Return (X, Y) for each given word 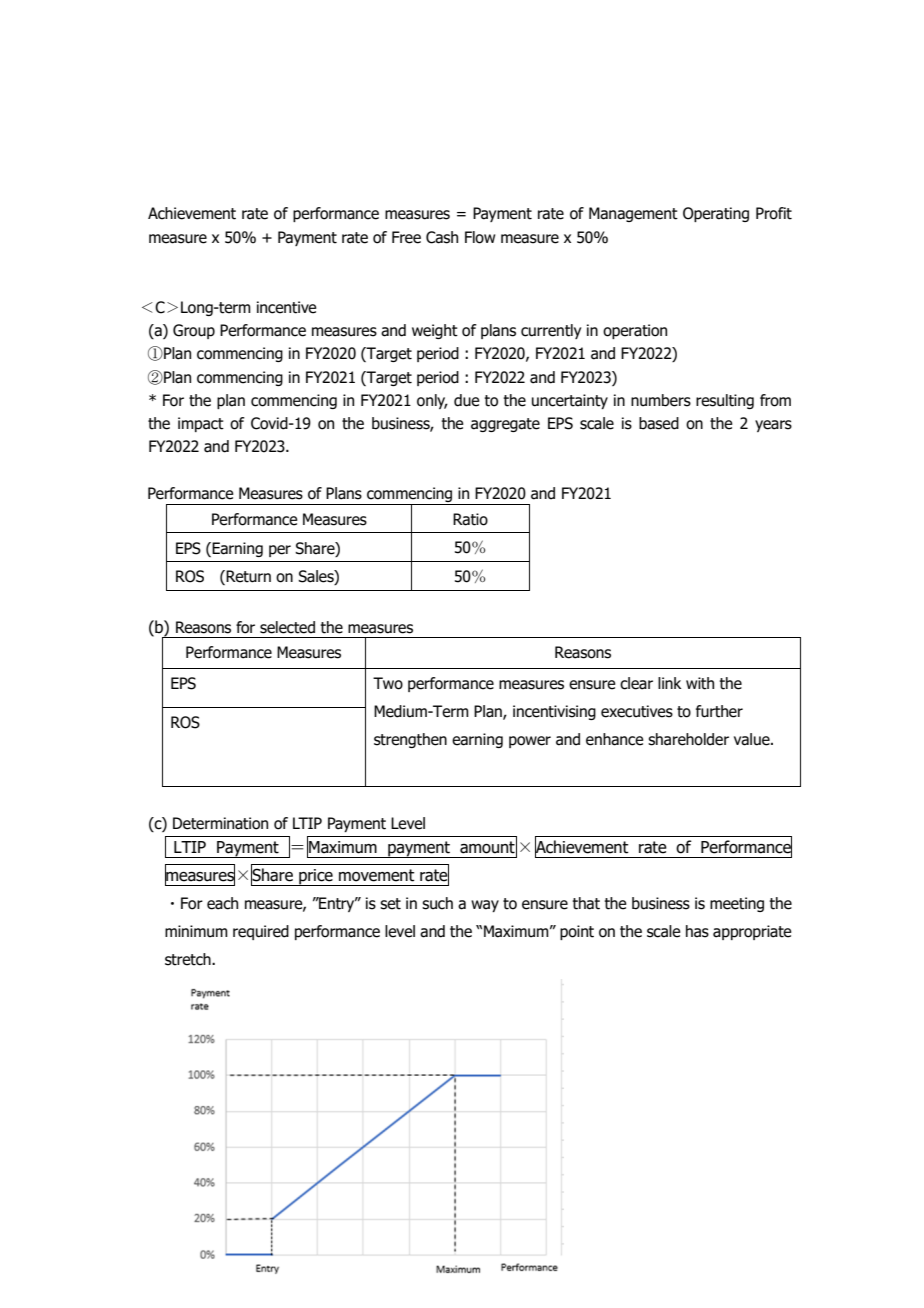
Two (388, 683)
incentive (287, 307)
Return (247, 577)
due (467, 400)
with (700, 683)
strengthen (410, 740)
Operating (716, 214)
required (261, 932)
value (753, 739)
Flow (480, 237)
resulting (725, 401)
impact (201, 424)
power (530, 742)
